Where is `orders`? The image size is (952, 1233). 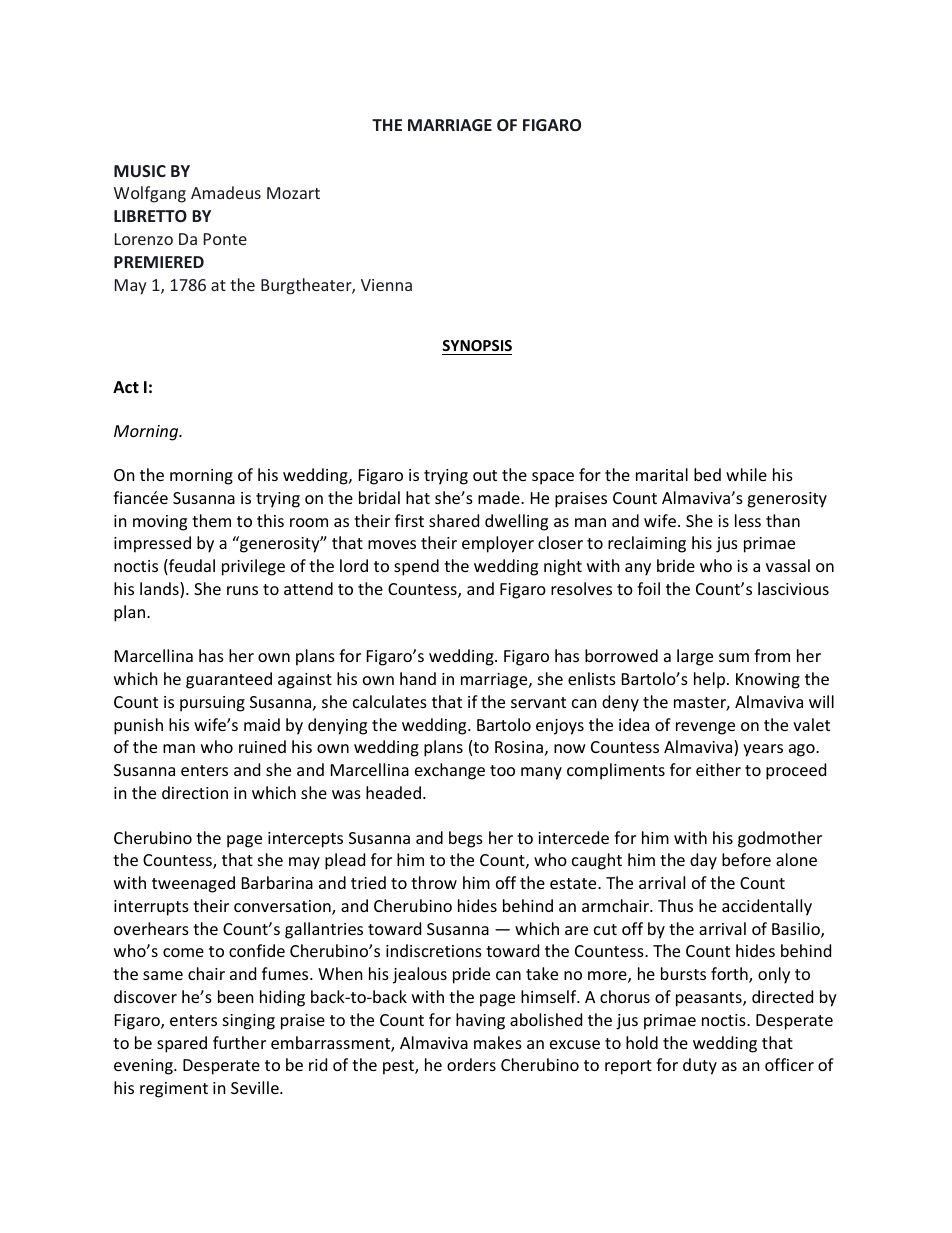 orders is located at coordinates (471, 1064).
